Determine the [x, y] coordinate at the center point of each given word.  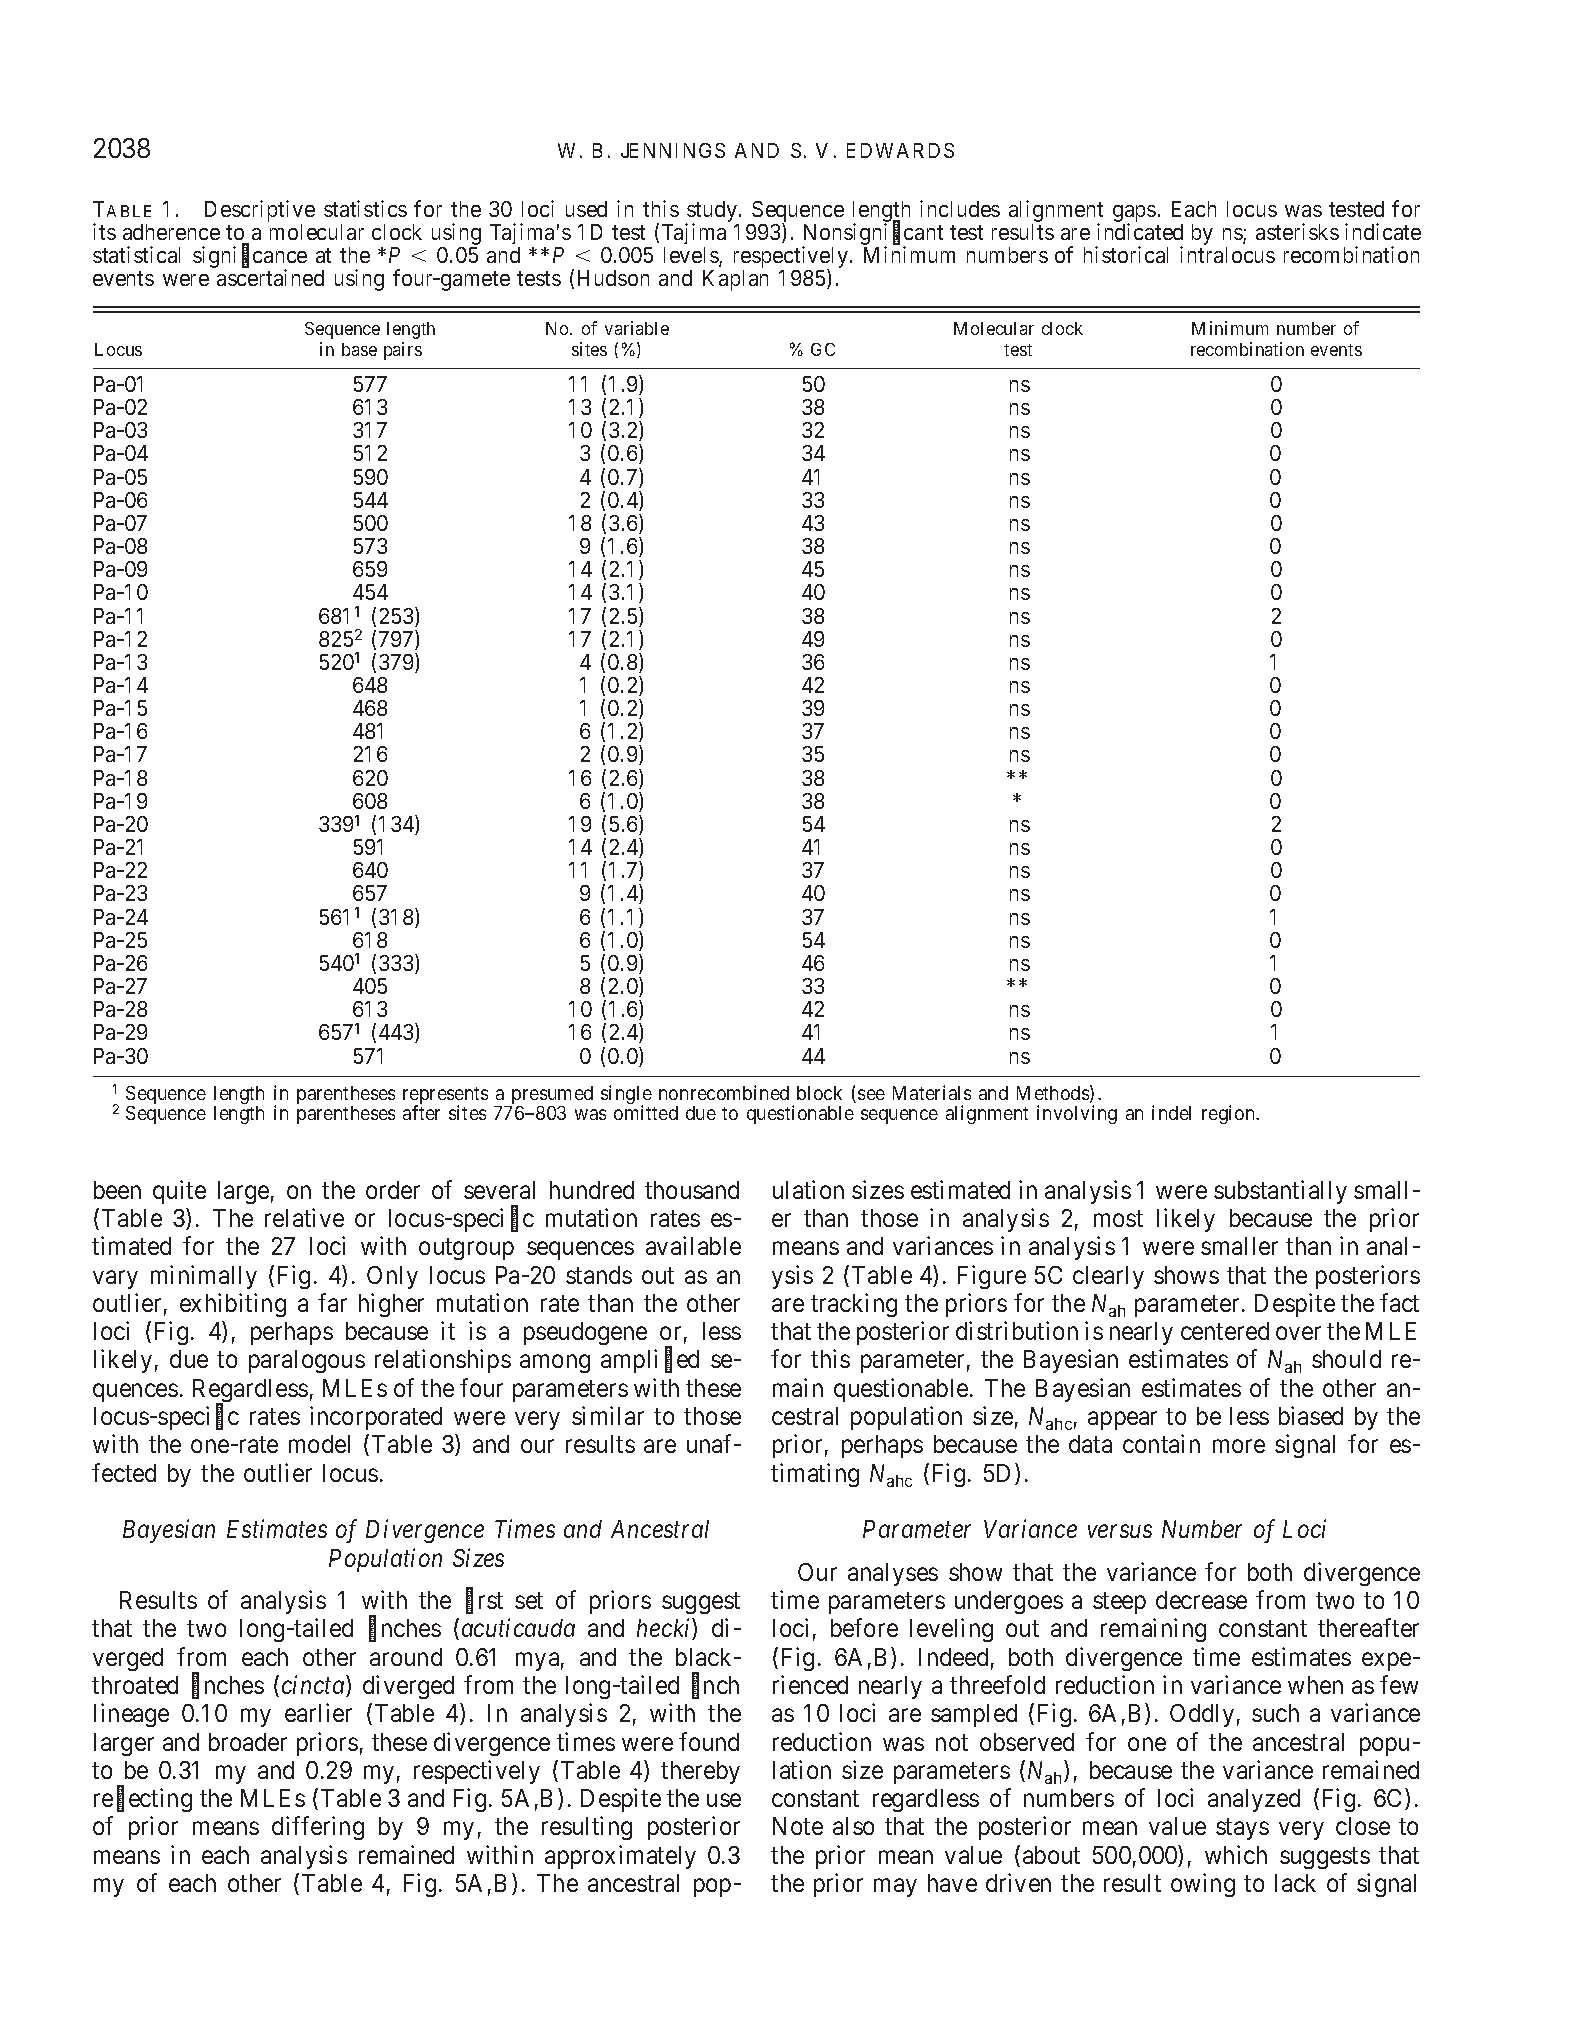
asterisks [1297, 231]
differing [318, 1828]
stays [1242, 1829]
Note [798, 1826]
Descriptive [260, 212]
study [712, 213]
